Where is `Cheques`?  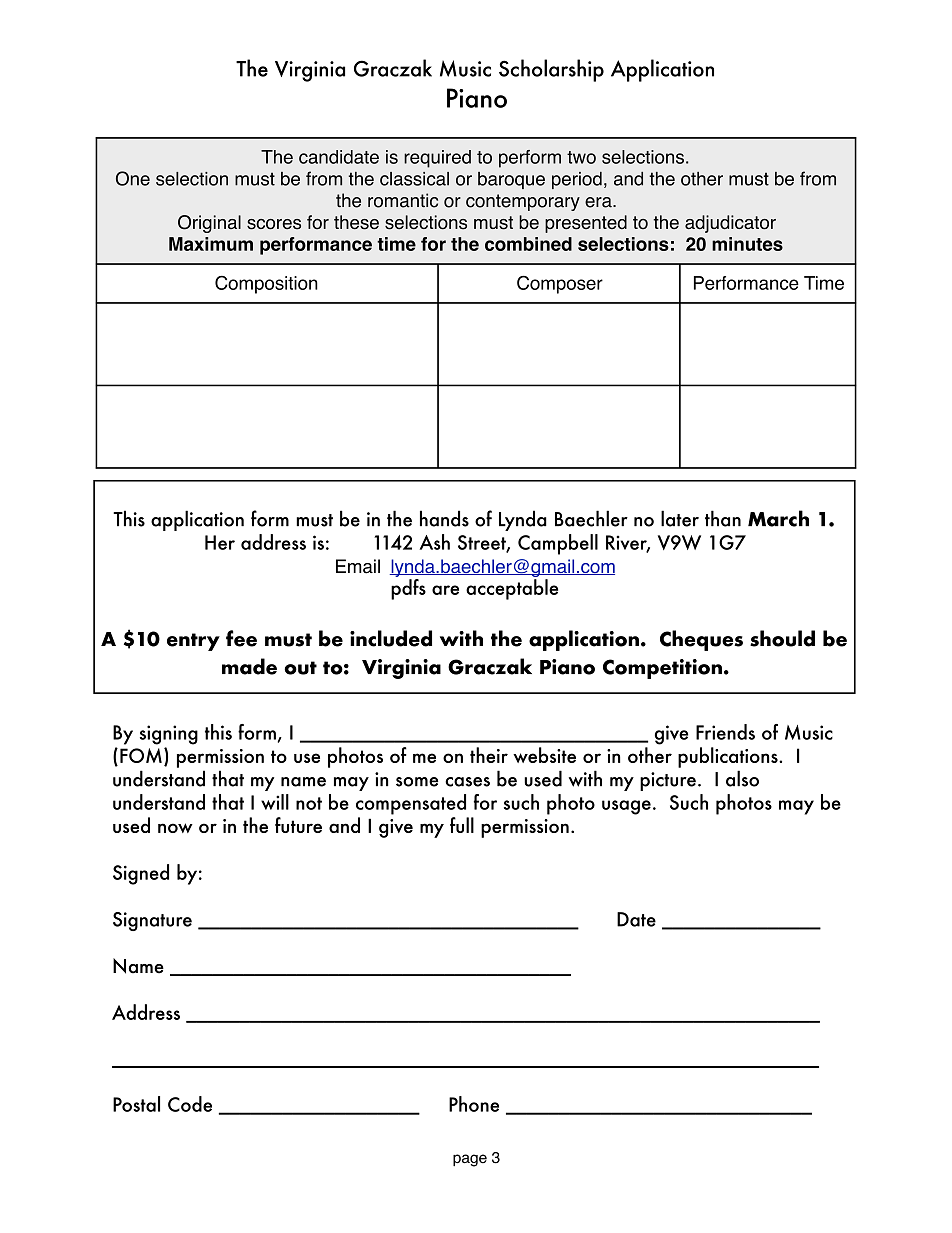 Cheques is located at coordinates (701, 640).
